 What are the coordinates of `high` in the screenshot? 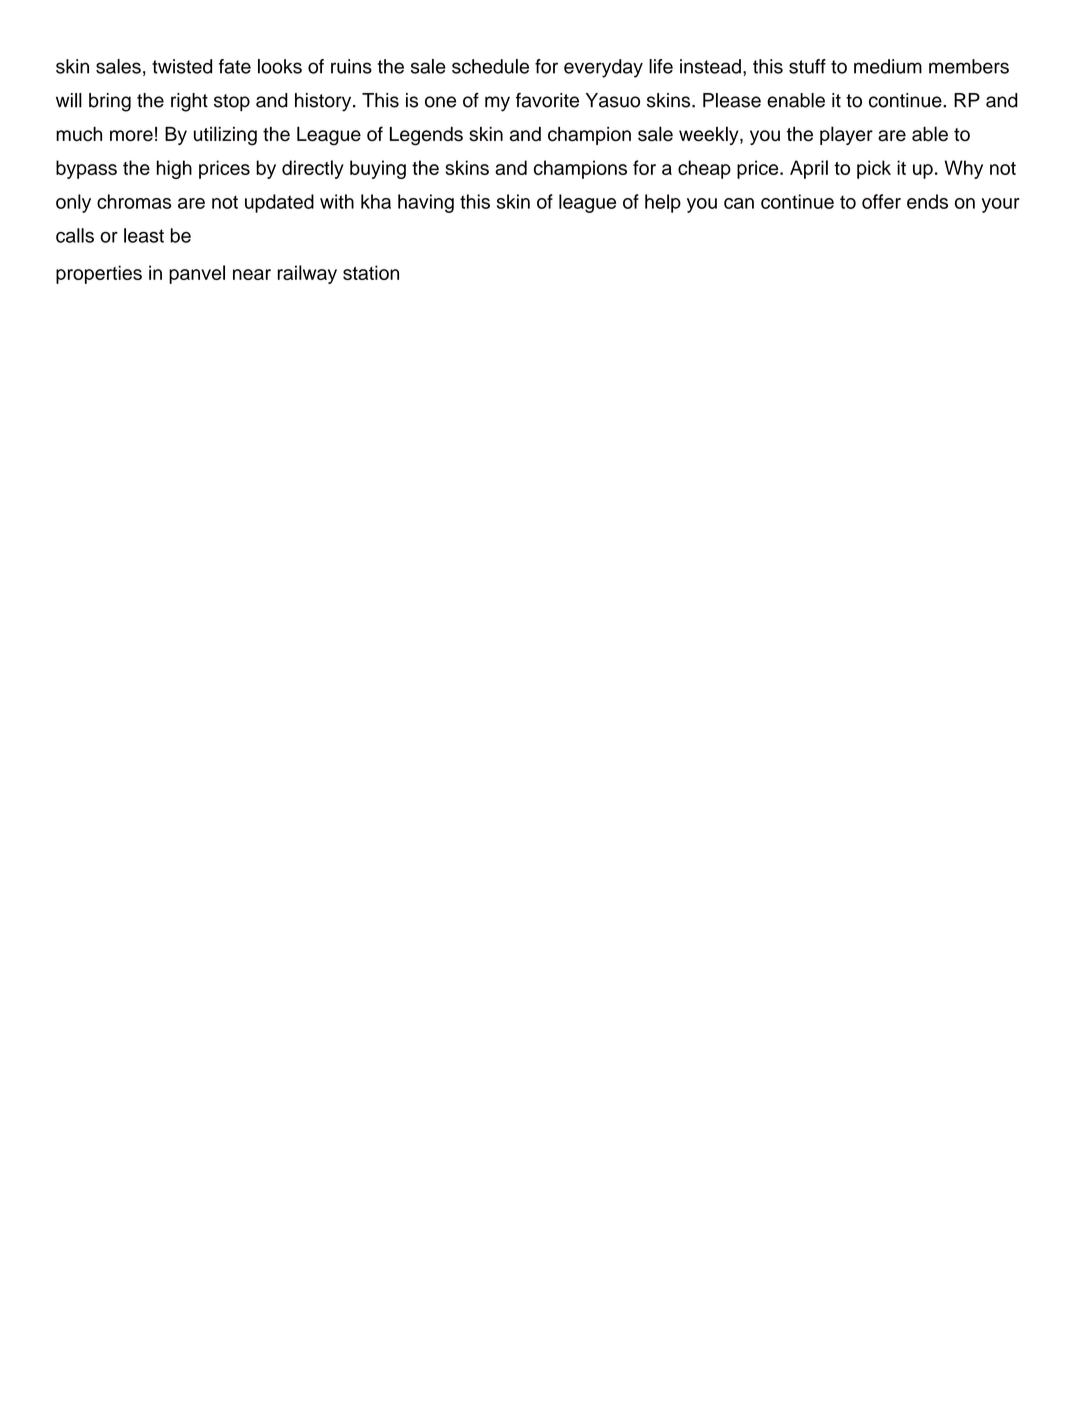 It's located at (174, 169).
